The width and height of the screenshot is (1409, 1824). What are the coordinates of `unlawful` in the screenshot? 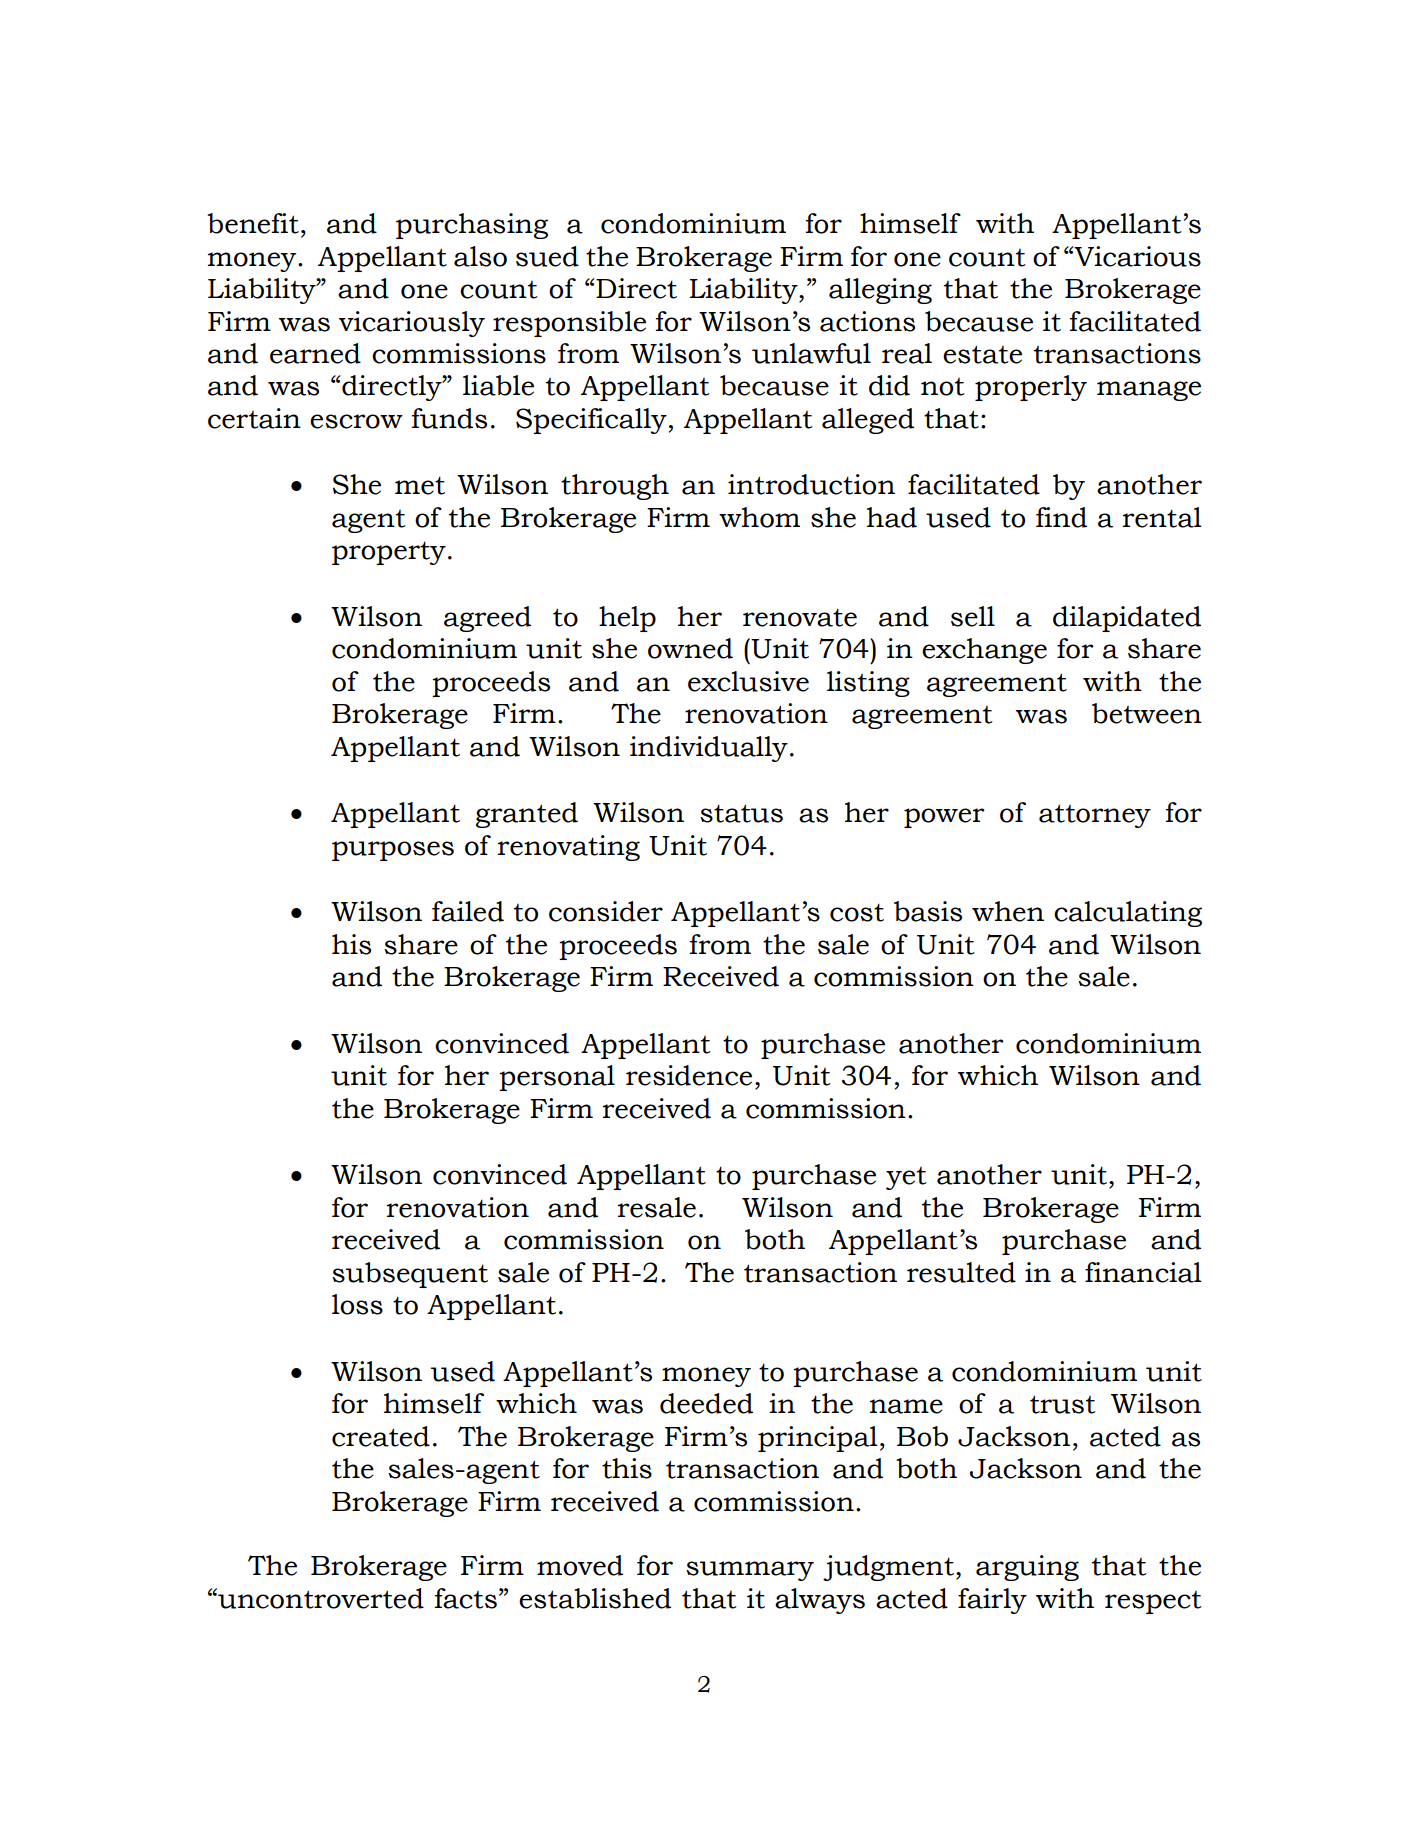 It's located at (811, 353).
